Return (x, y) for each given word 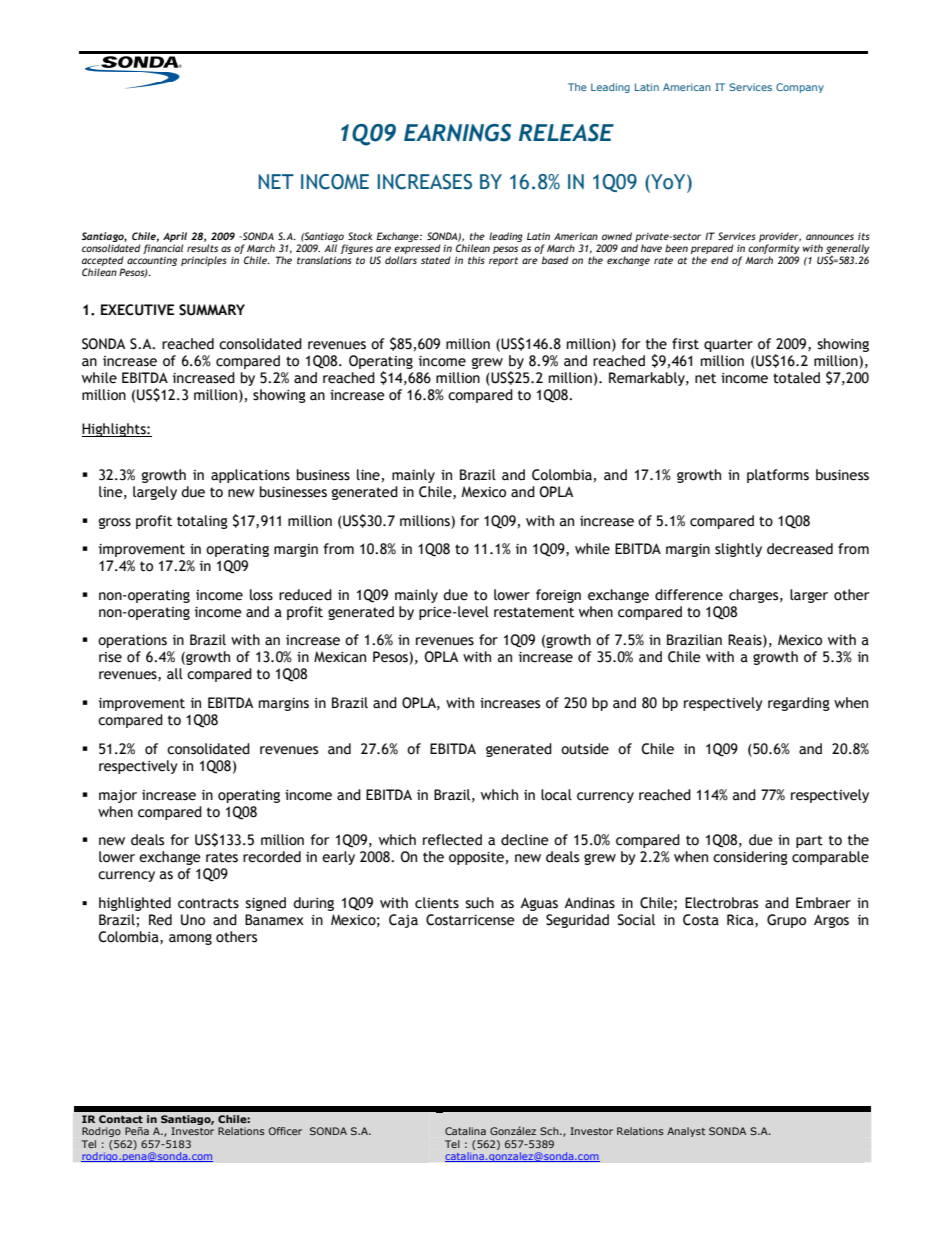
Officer (285, 1131)
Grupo (786, 921)
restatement (534, 612)
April (175, 237)
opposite (476, 858)
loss (261, 595)
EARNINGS (457, 133)
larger (809, 596)
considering (750, 858)
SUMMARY (212, 310)
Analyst (686, 1132)
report (503, 261)
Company (800, 88)
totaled (796, 378)
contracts (208, 903)
